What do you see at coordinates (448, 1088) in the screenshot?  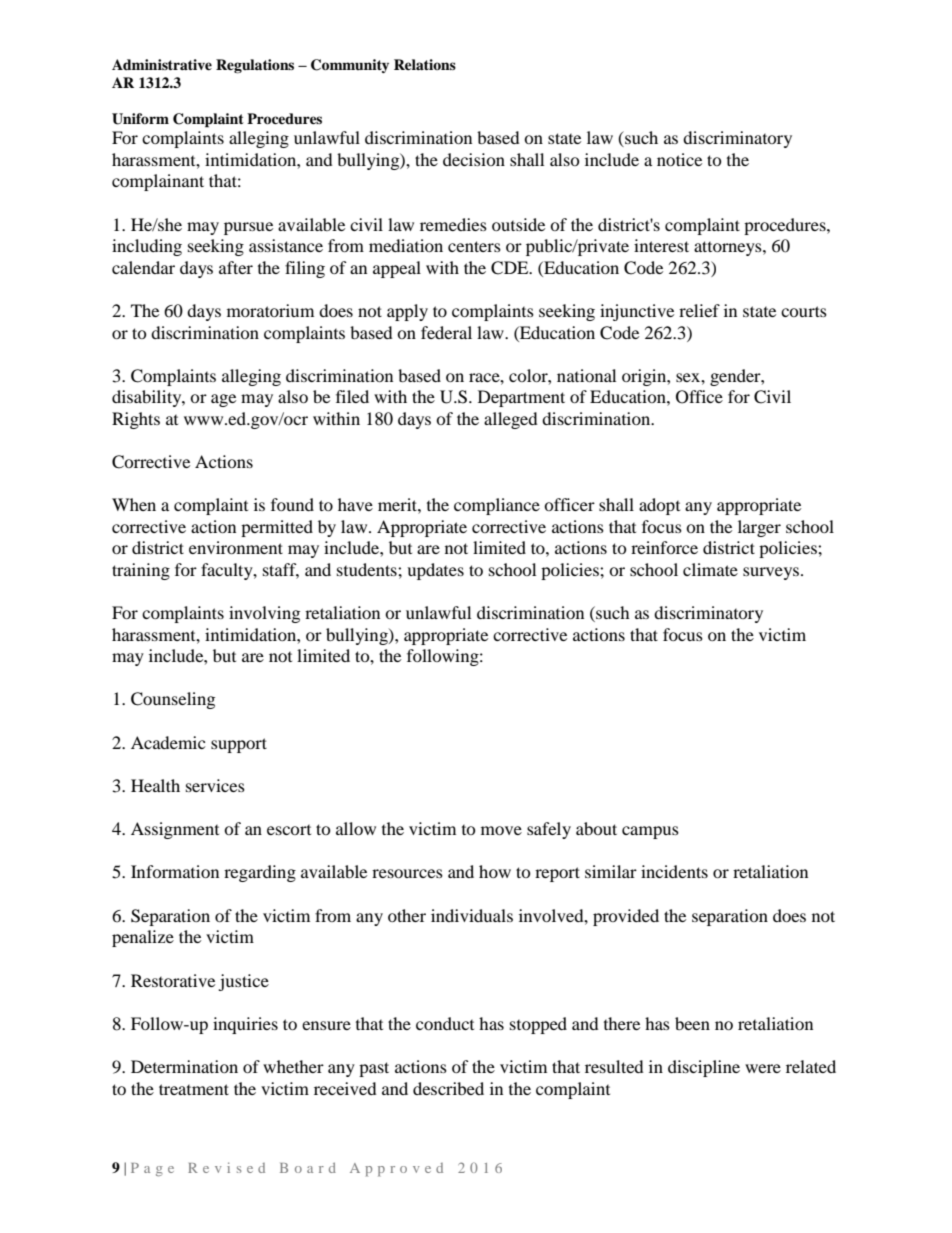 I see `described` at bounding box center [448, 1088].
